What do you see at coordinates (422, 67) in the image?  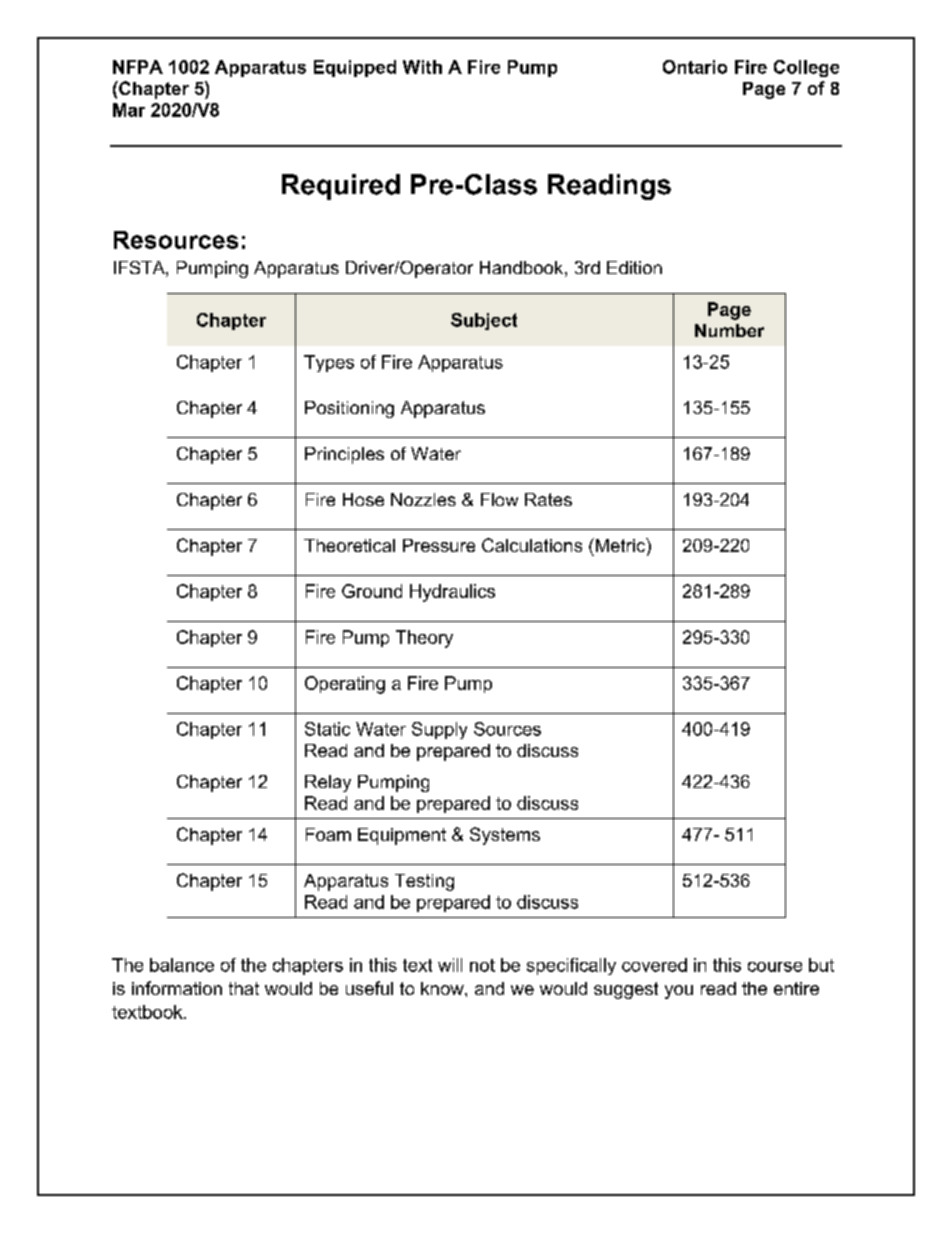 I see `With` at bounding box center [422, 67].
